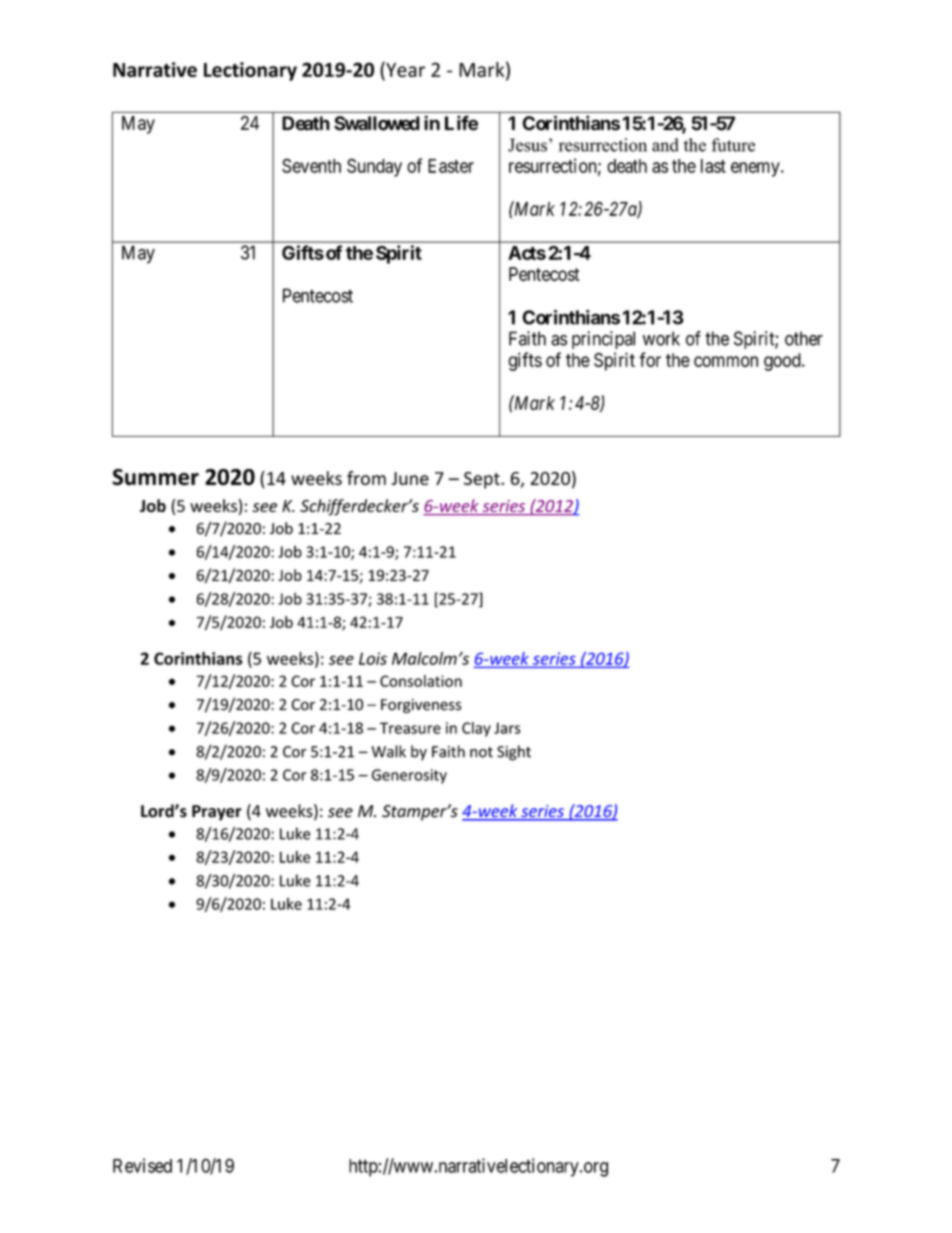  I want to click on Jesus, so click(527, 145).
